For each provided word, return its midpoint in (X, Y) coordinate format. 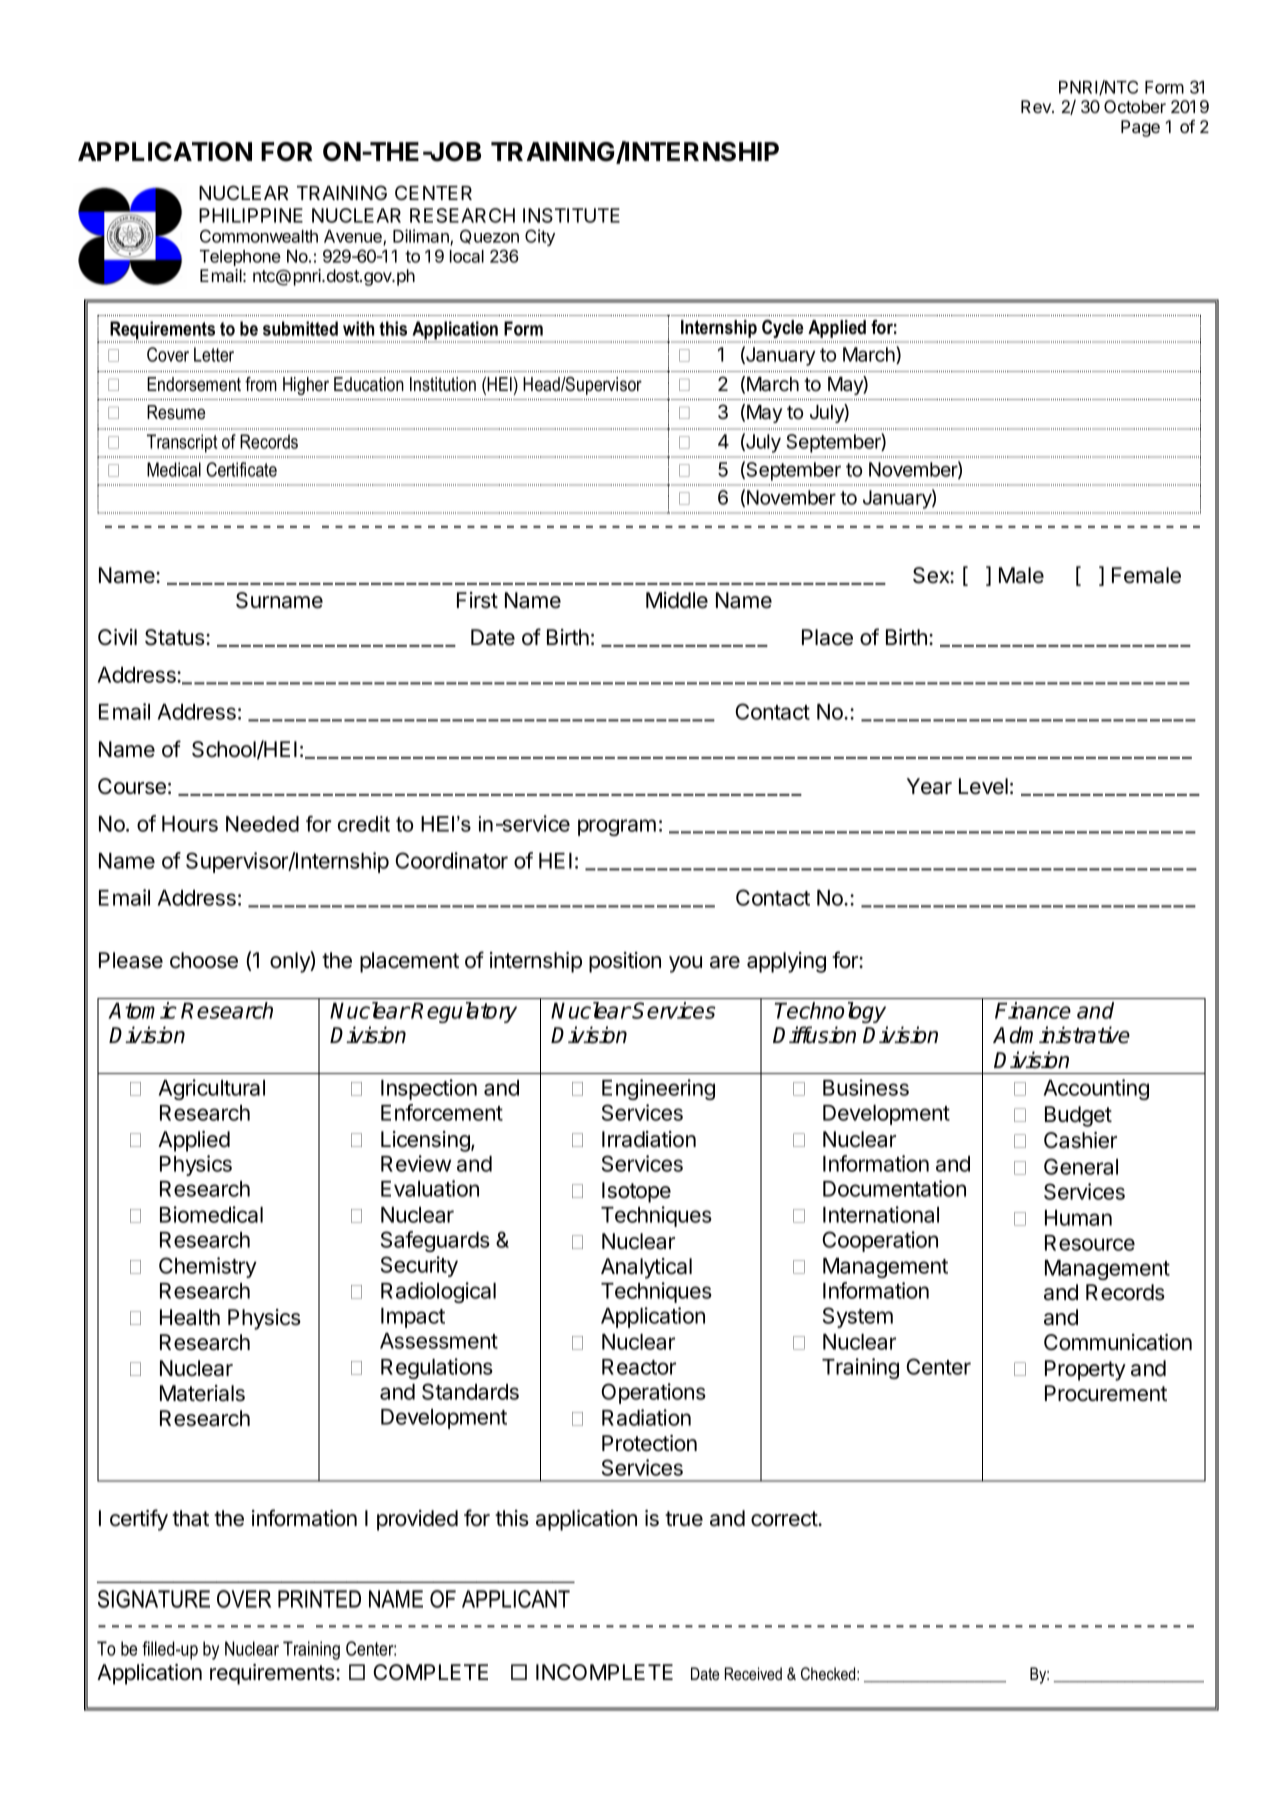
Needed (262, 824)
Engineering (658, 1089)
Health (190, 1317)
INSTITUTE (571, 215)
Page (1140, 128)
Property (1085, 1370)
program (617, 827)
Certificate (241, 469)
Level (983, 786)
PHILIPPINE (251, 215)
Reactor (639, 1367)
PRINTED (319, 1599)
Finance (1033, 1010)
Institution (443, 384)
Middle (677, 600)
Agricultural (212, 1089)
